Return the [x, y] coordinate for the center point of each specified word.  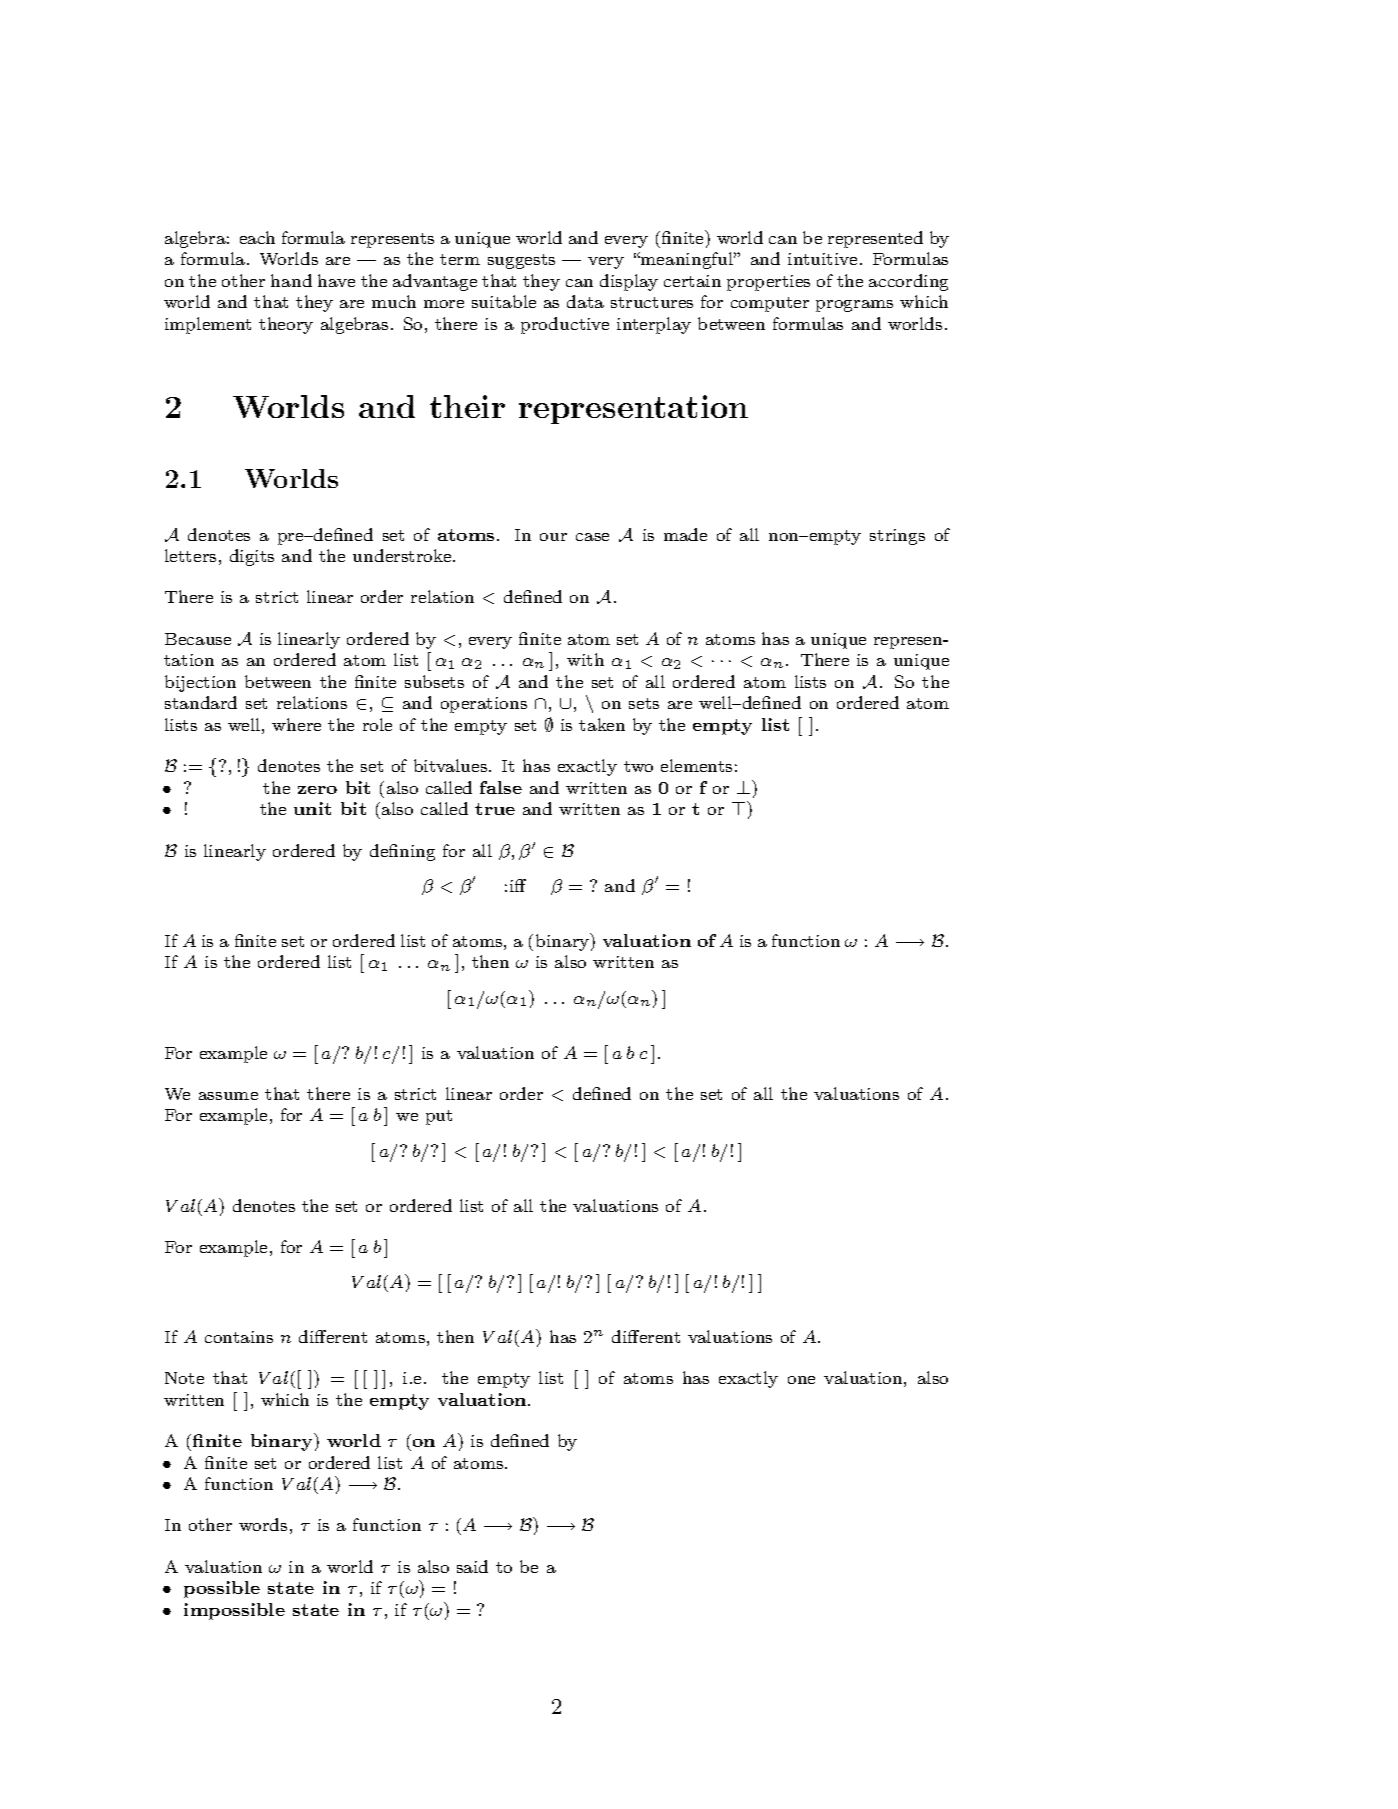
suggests [521, 261]
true [495, 809]
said [472, 1566]
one [801, 1380]
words [263, 1524]
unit [312, 808]
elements [696, 765]
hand [291, 280]
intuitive [822, 259]
